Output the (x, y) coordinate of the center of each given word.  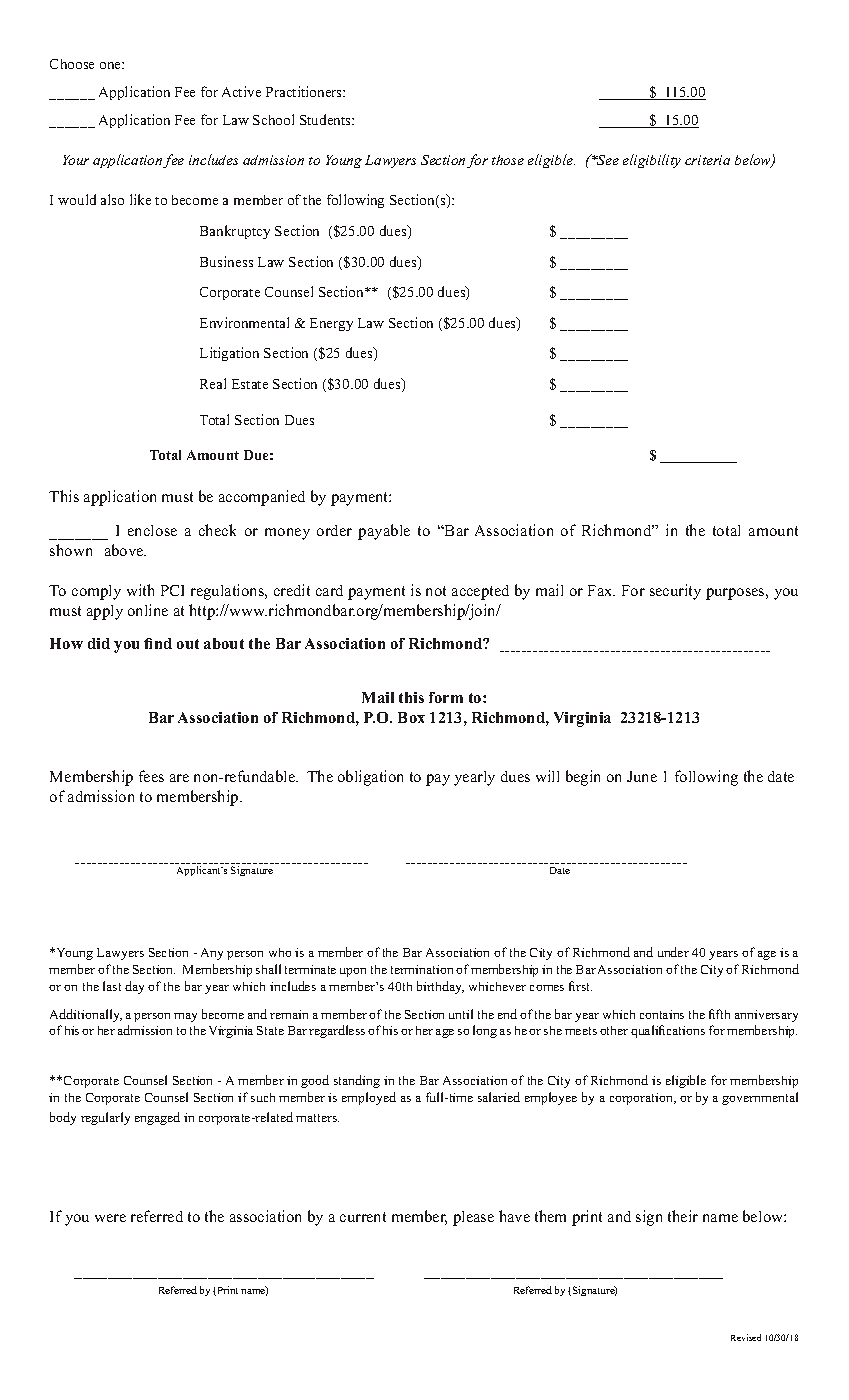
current (363, 1217)
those (508, 160)
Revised (746, 1337)
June (642, 776)
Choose (72, 64)
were (110, 1218)
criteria (707, 160)
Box (411, 717)
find (158, 643)
